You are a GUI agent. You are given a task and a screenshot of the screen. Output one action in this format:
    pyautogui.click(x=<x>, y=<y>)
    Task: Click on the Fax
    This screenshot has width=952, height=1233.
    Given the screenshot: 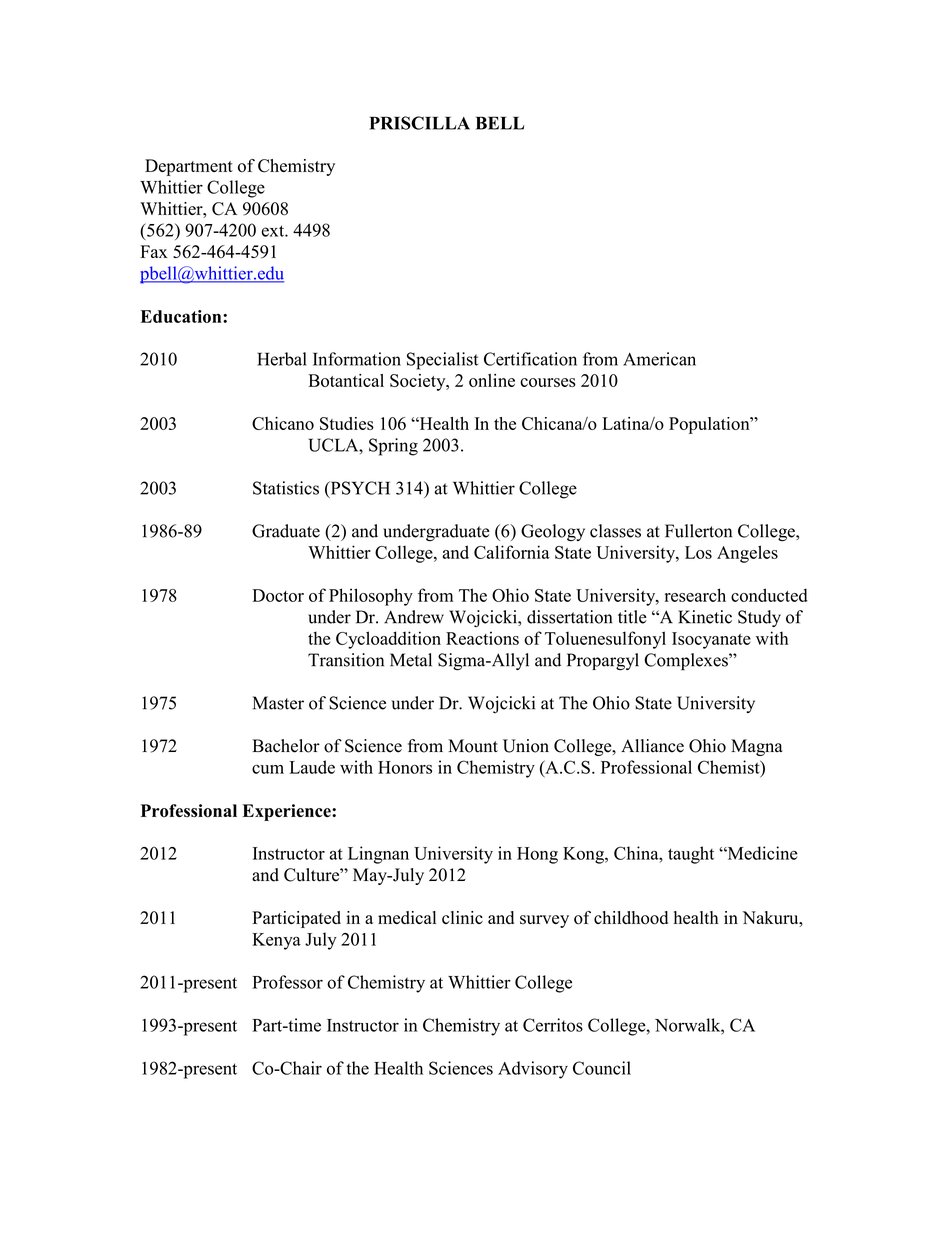 What is the action you would take?
    pyautogui.click(x=154, y=251)
